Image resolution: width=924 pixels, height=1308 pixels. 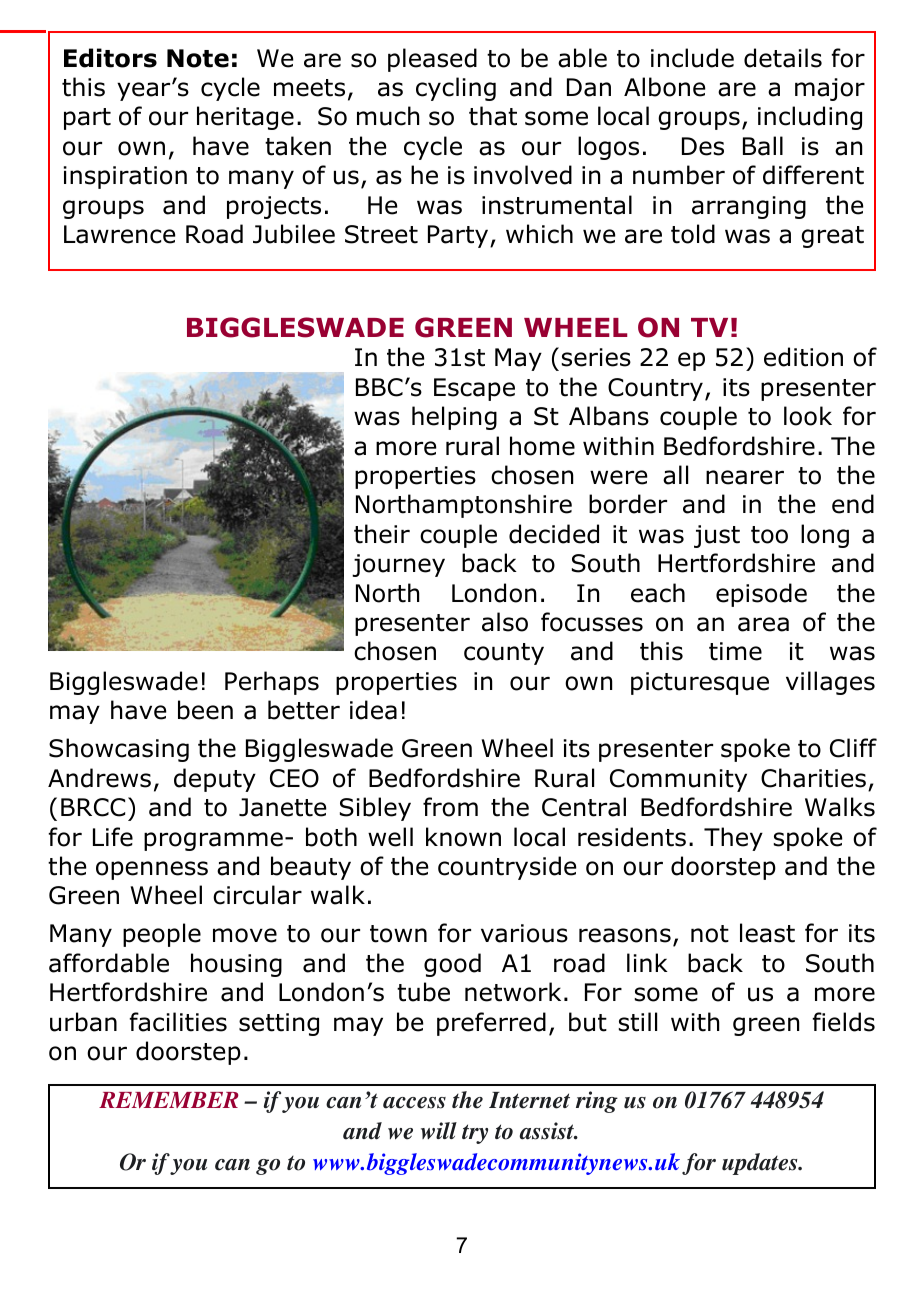 I want to click on area, so click(x=763, y=624).
